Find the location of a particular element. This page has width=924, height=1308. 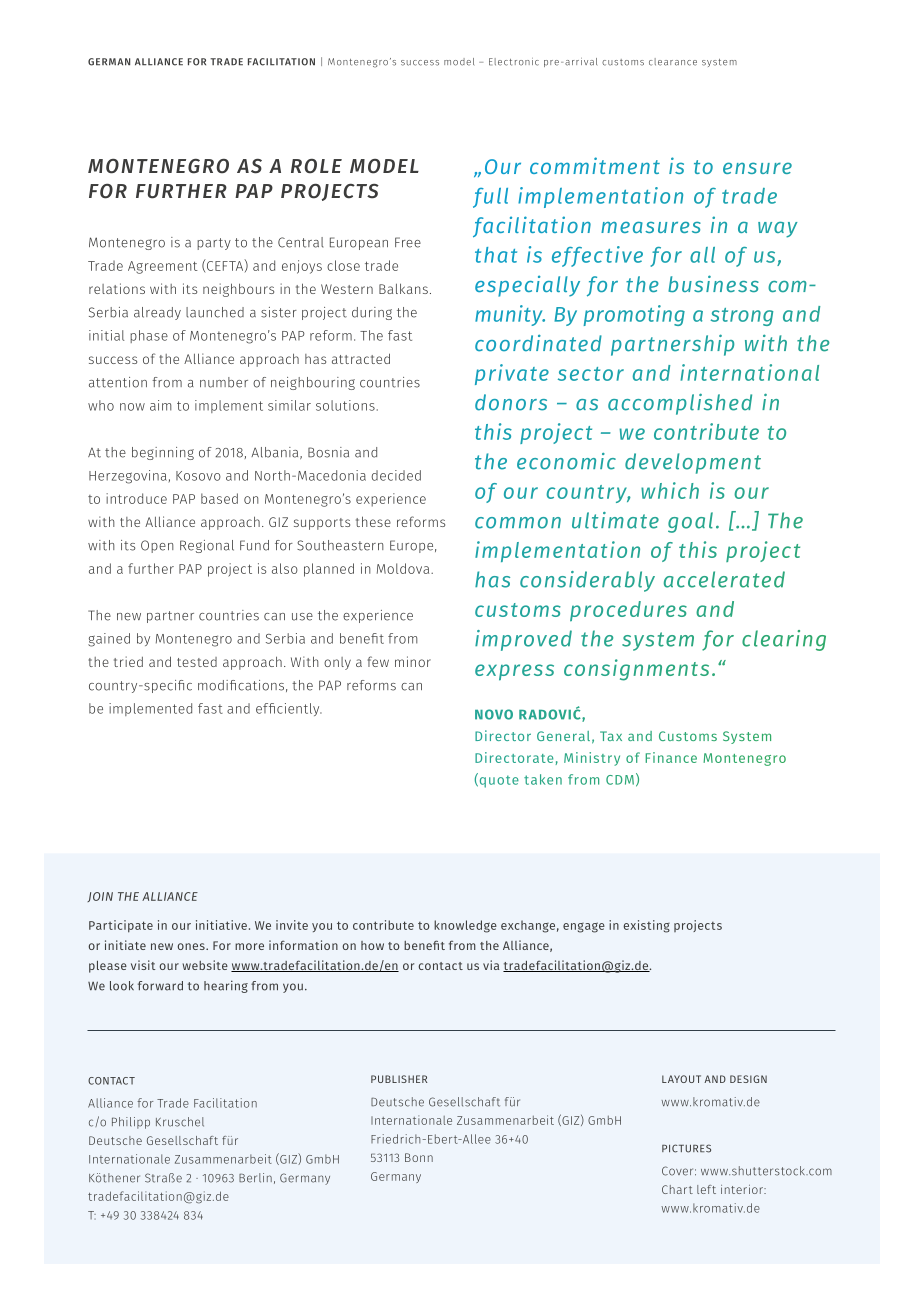

engage is located at coordinates (584, 927).
